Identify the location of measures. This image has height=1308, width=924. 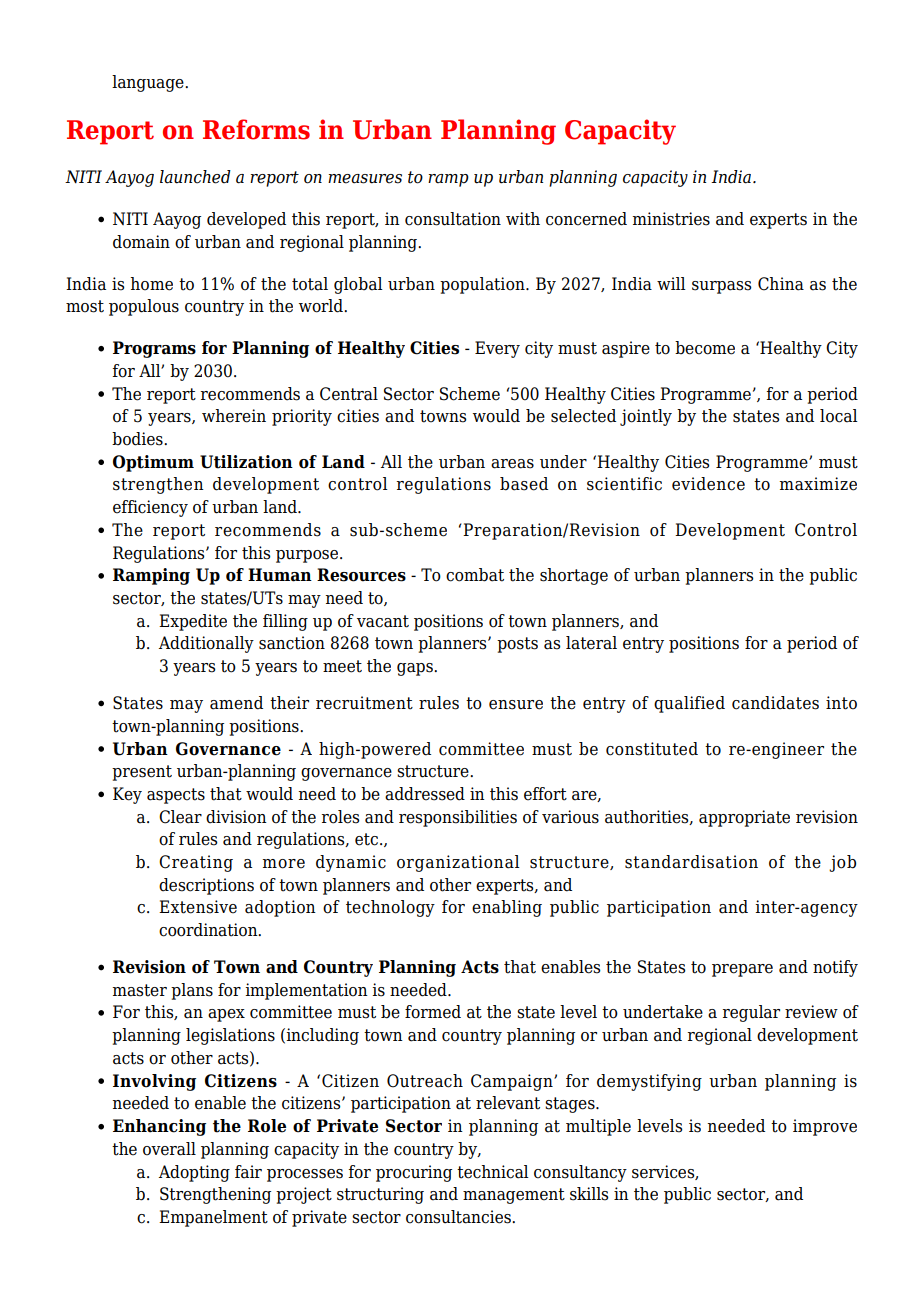
(365, 179).
